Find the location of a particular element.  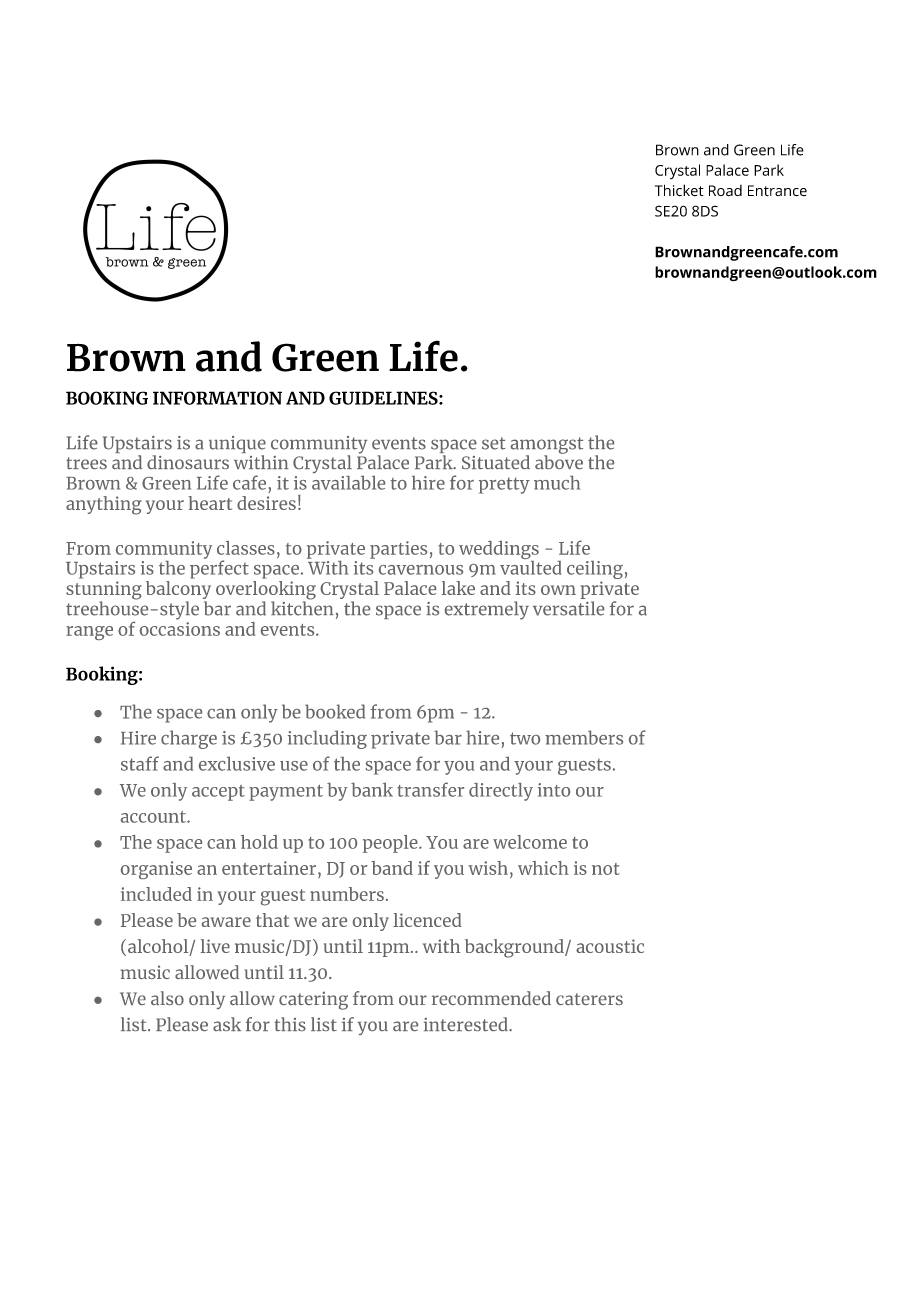

GUIDELINES is located at coordinates (384, 398).
